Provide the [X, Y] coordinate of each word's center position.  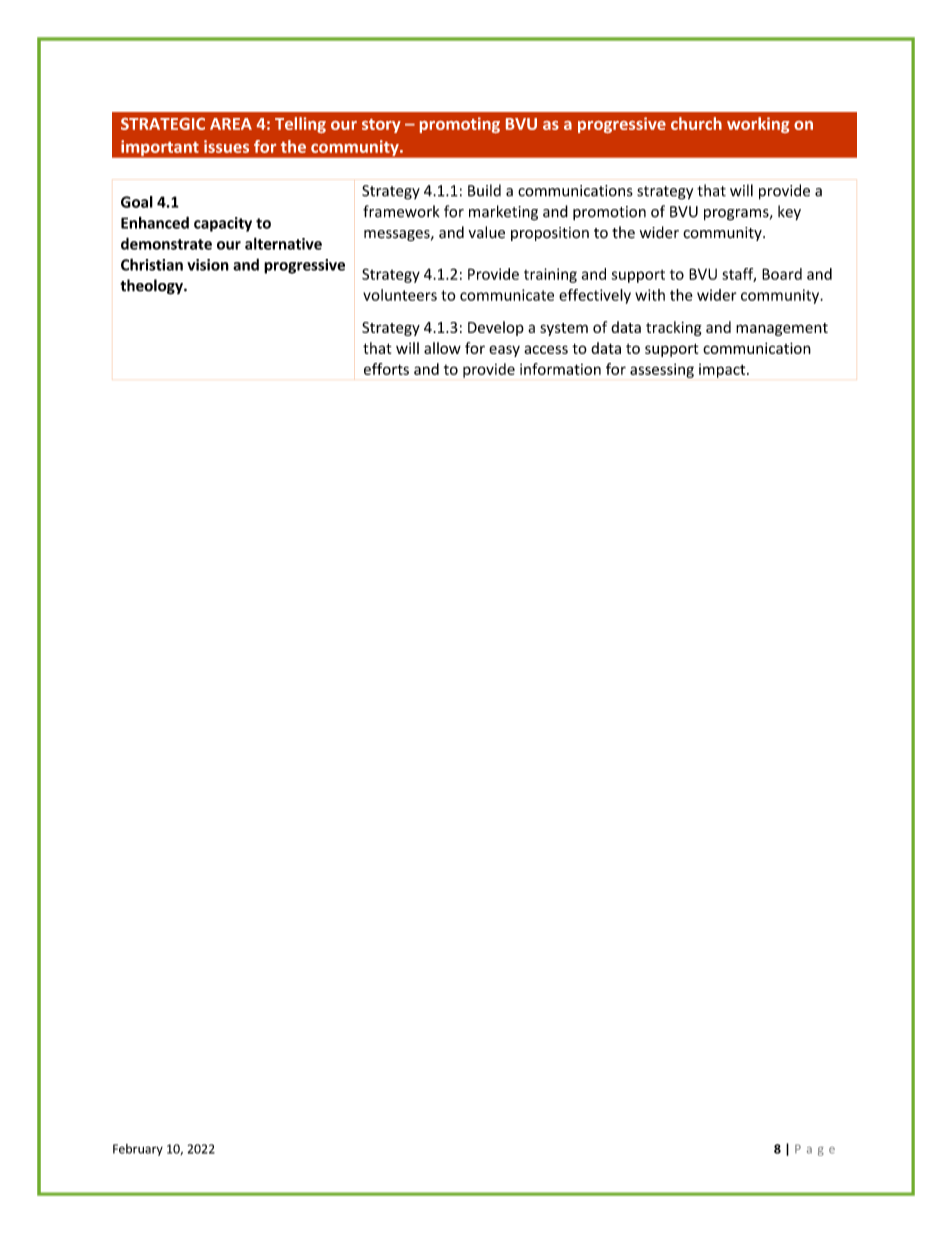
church [696, 123]
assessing [662, 370]
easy [504, 351]
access [546, 349]
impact [723, 371]
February [138, 1150]
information [560, 369]
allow [442, 348]
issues [226, 146]
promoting [460, 125]
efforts [386, 369]
